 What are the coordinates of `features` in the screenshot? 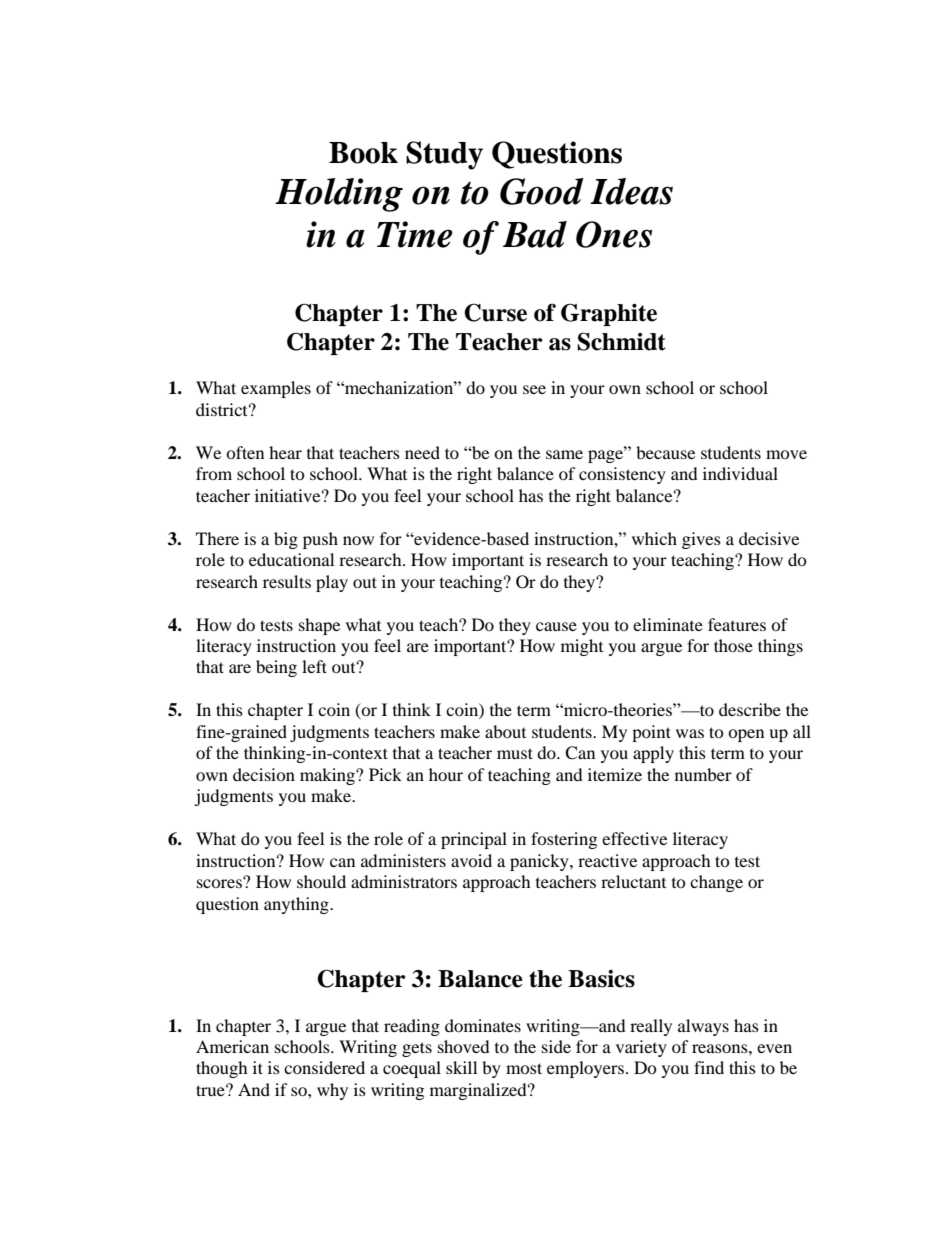 It's located at (737, 624).
